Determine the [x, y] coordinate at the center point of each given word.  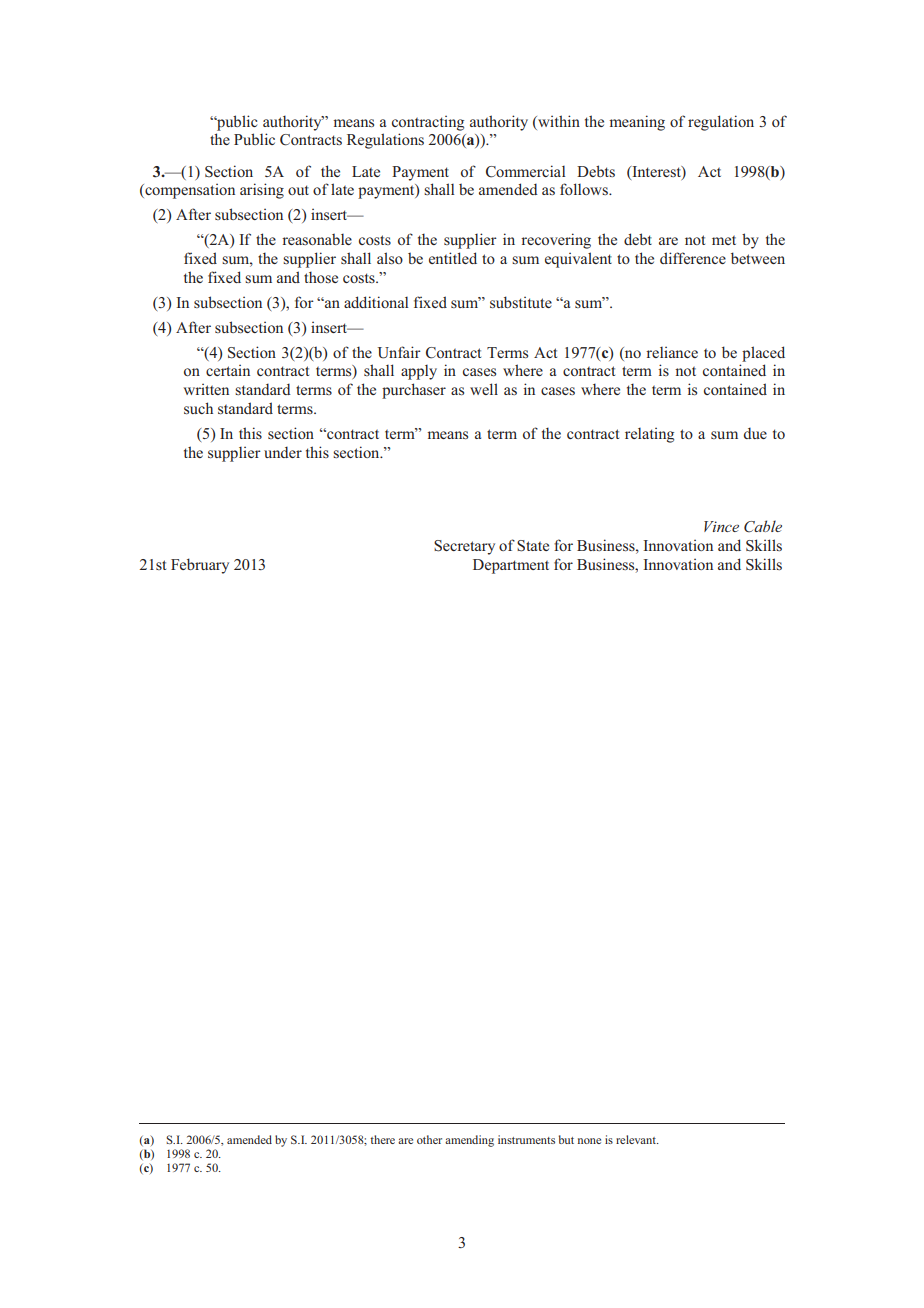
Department [511, 566]
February [200, 566]
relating [649, 435]
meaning [637, 123]
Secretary [464, 547]
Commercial [526, 171]
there [382, 1139]
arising [262, 191]
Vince [721, 526]
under [283, 452]
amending [469, 1141]
